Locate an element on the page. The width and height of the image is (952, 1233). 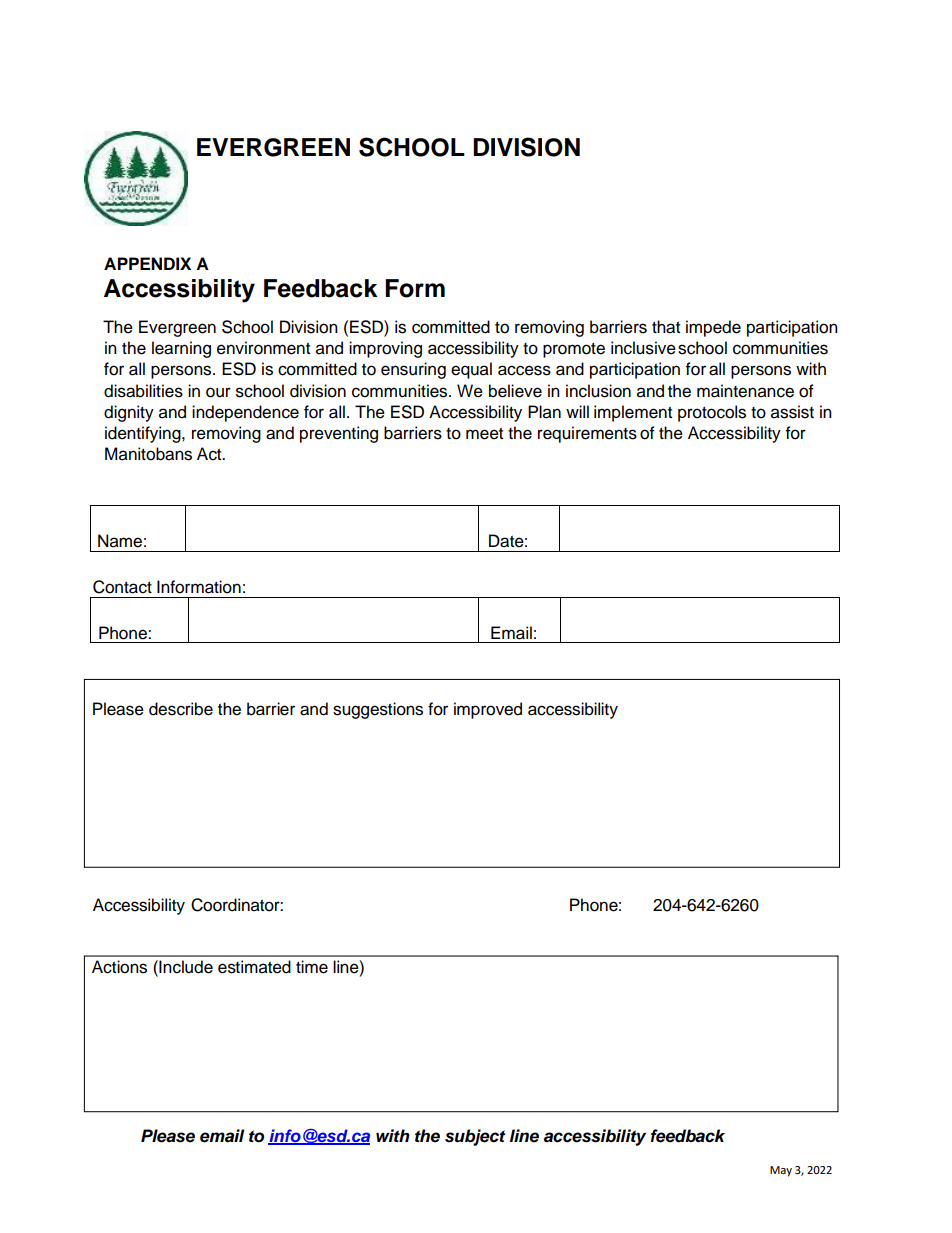
APPENDIX is located at coordinates (147, 263).
